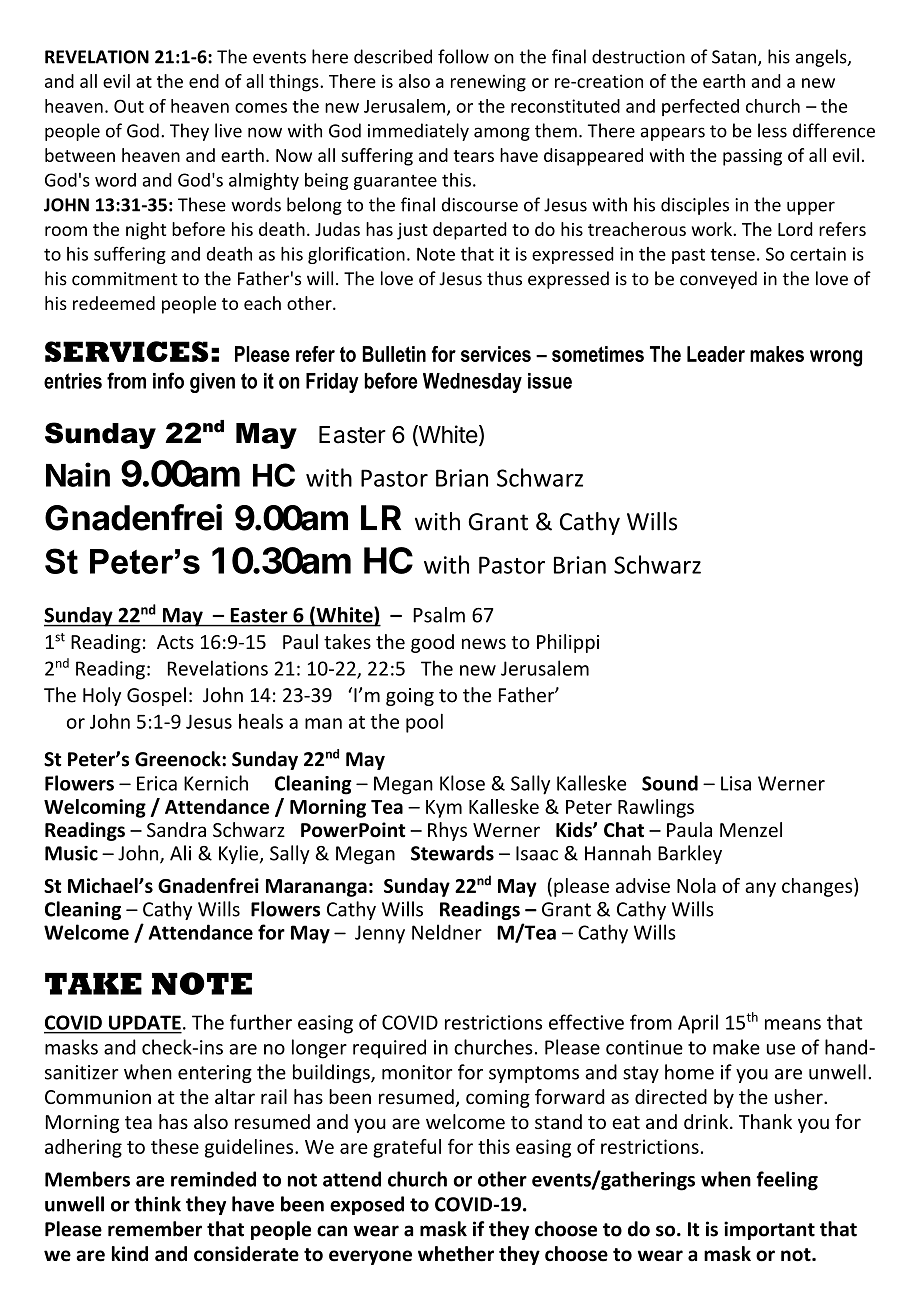 The image size is (924, 1308). I want to click on redeemed, so click(114, 303).
